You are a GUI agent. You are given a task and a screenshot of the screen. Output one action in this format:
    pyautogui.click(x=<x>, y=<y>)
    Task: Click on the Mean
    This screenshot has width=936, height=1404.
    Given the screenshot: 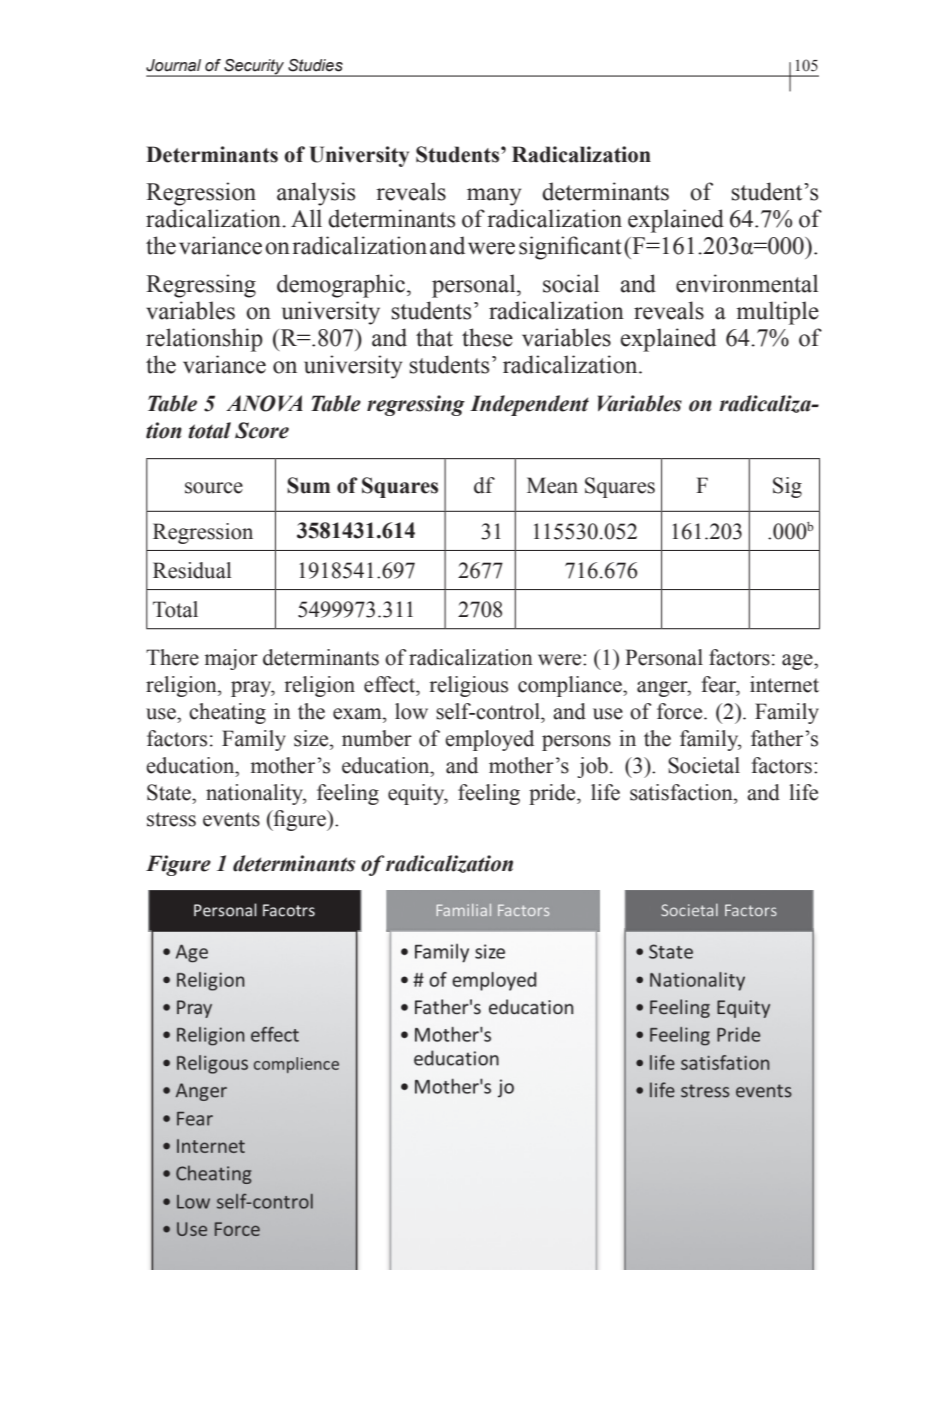 What is the action you would take?
    pyautogui.click(x=552, y=485)
